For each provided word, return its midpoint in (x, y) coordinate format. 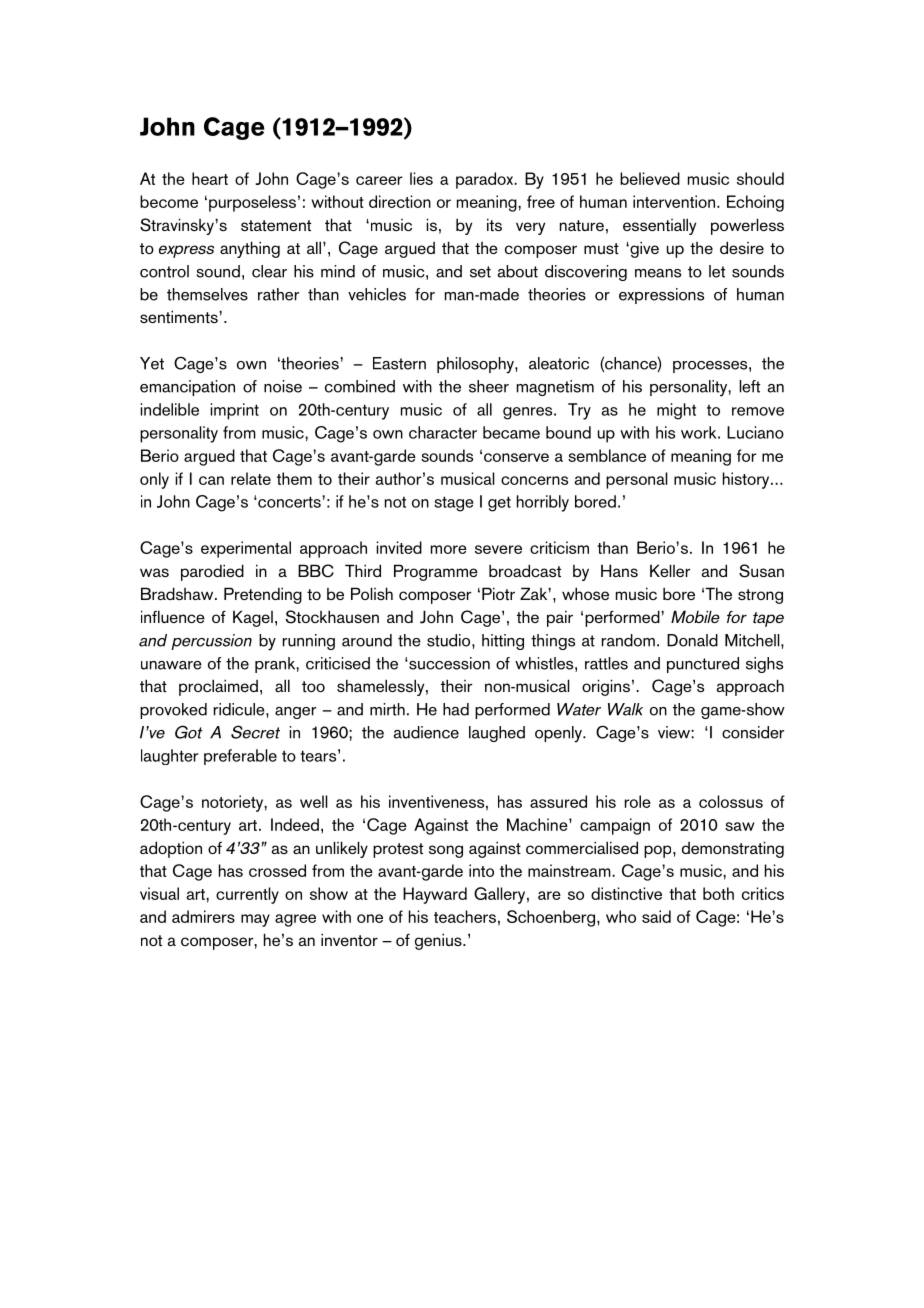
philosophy (476, 365)
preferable (240, 757)
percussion (211, 642)
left (749, 386)
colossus (731, 801)
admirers (203, 916)
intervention (674, 201)
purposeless (252, 203)
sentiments (180, 316)
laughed (497, 734)
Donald (692, 640)
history (747, 480)
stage (454, 504)
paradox (485, 180)
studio (450, 640)
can (211, 480)
